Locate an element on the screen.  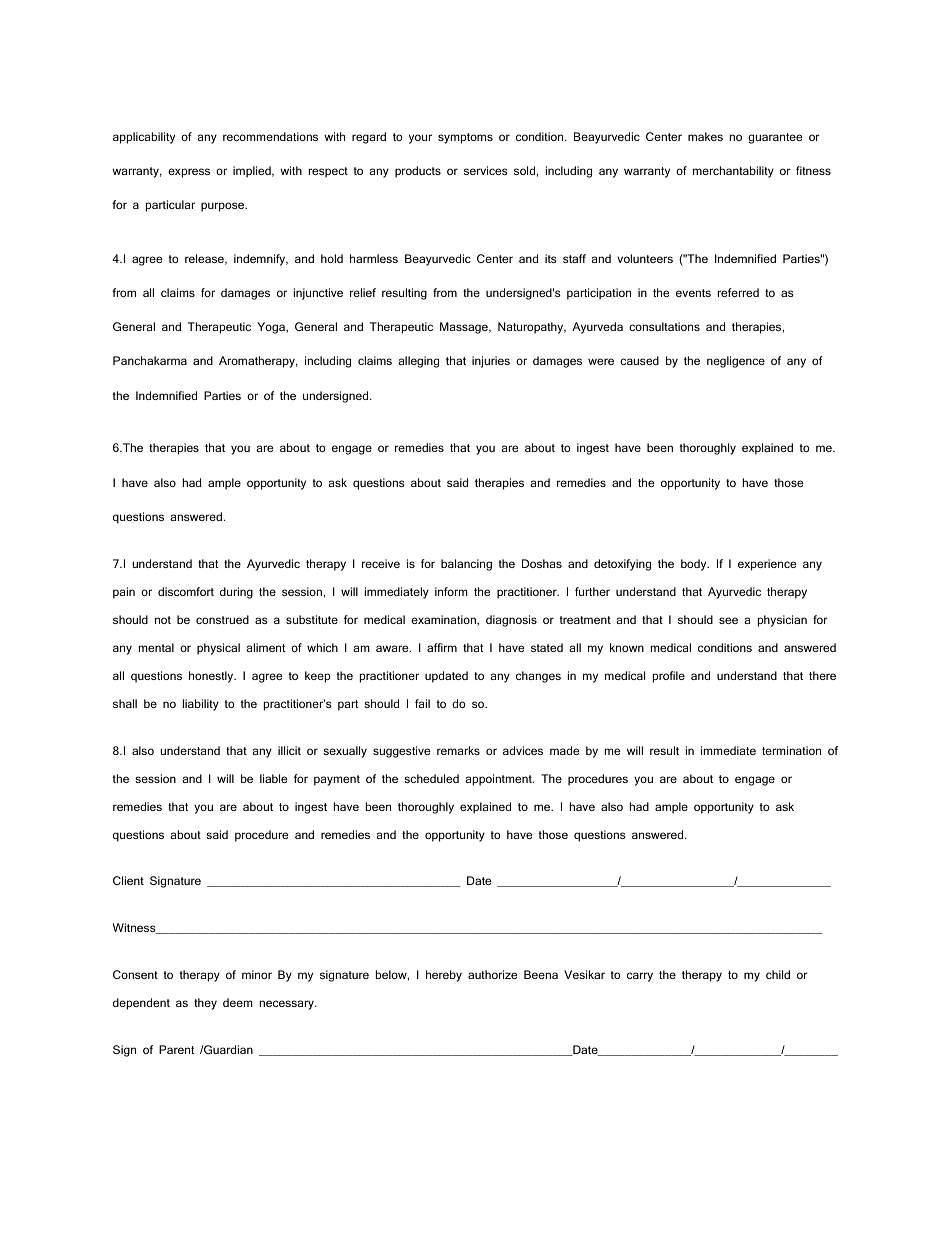
services is located at coordinates (486, 170).
